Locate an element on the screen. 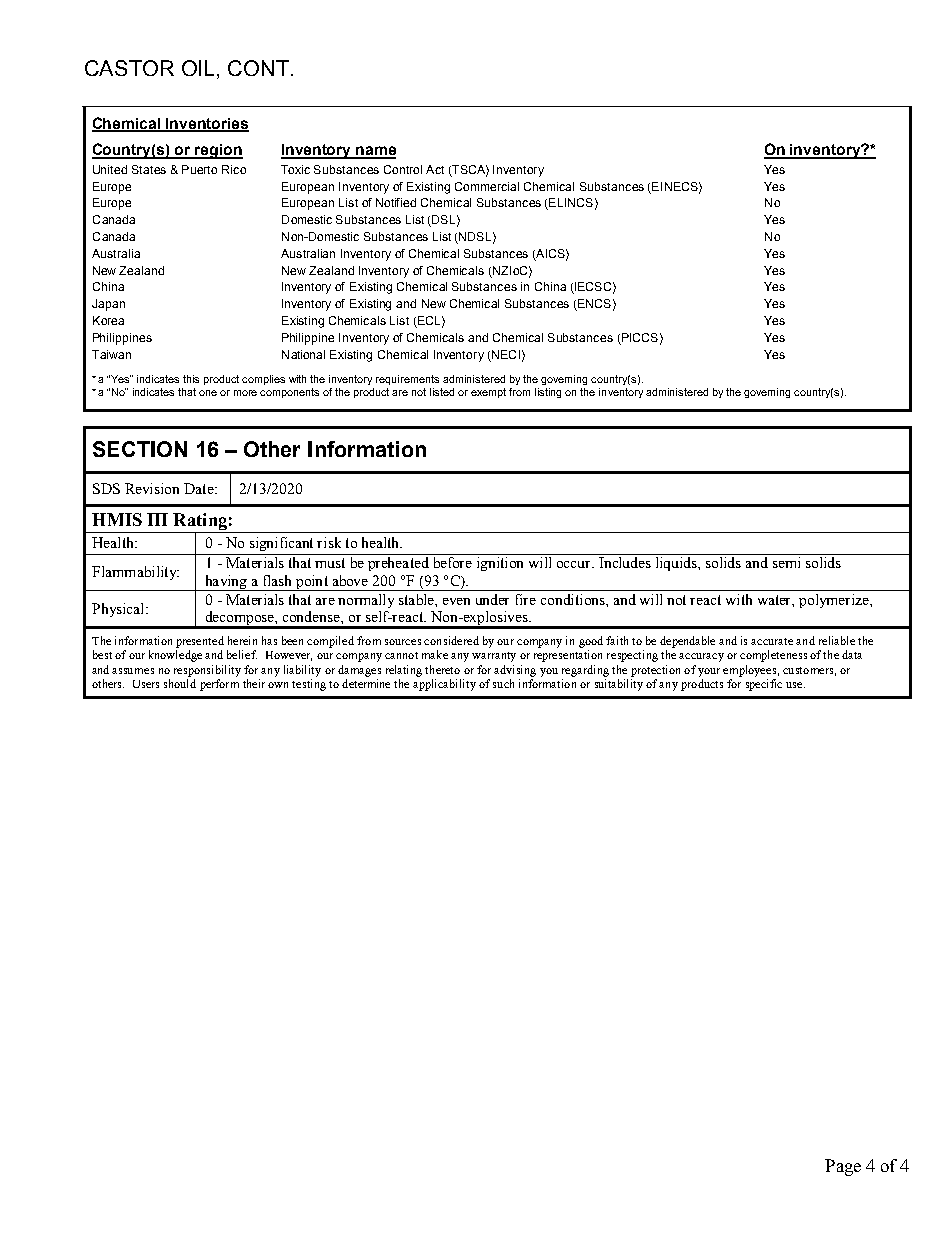  under is located at coordinates (492, 599).
